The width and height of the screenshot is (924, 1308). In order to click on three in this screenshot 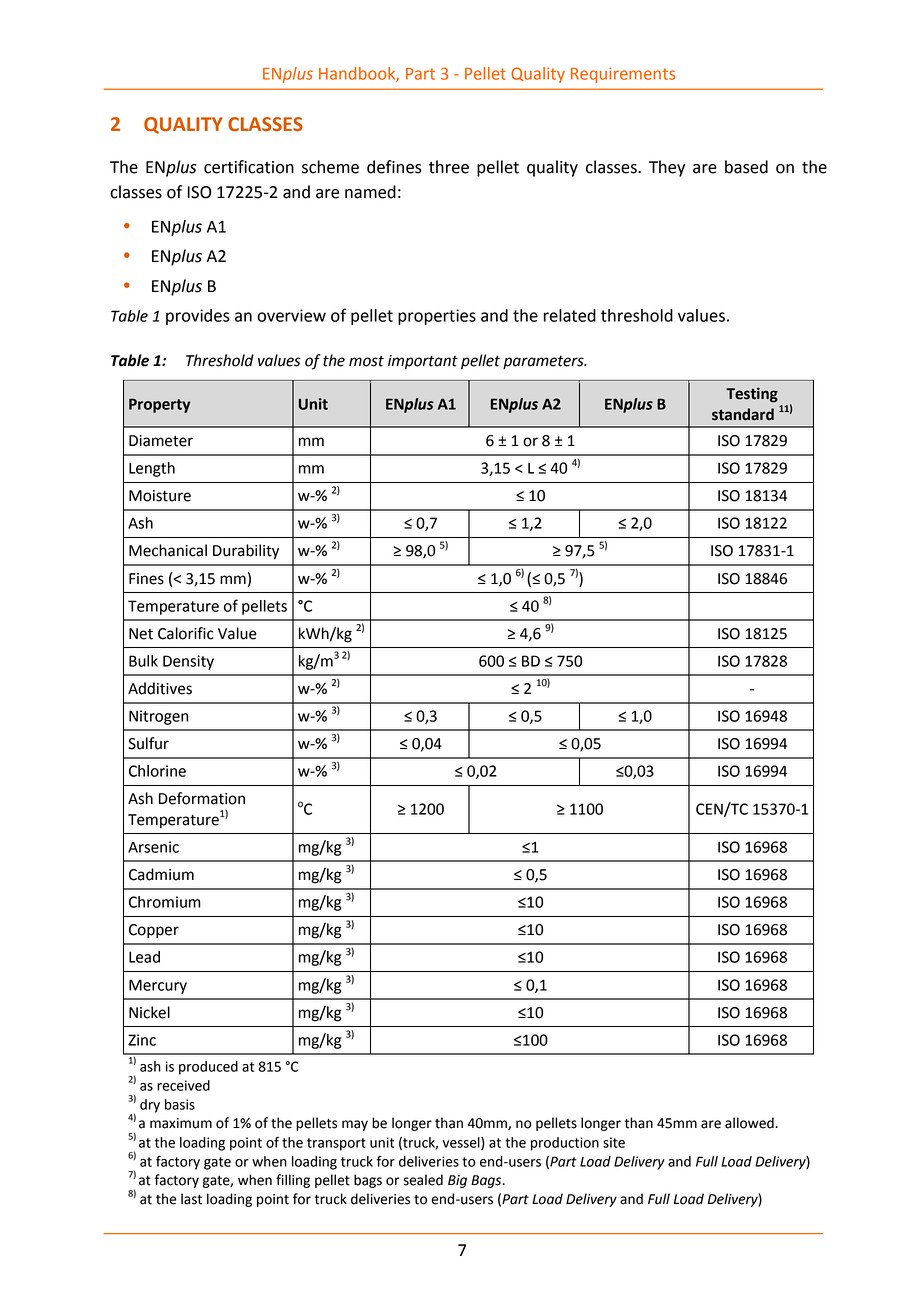, I will do `click(449, 167)`.
